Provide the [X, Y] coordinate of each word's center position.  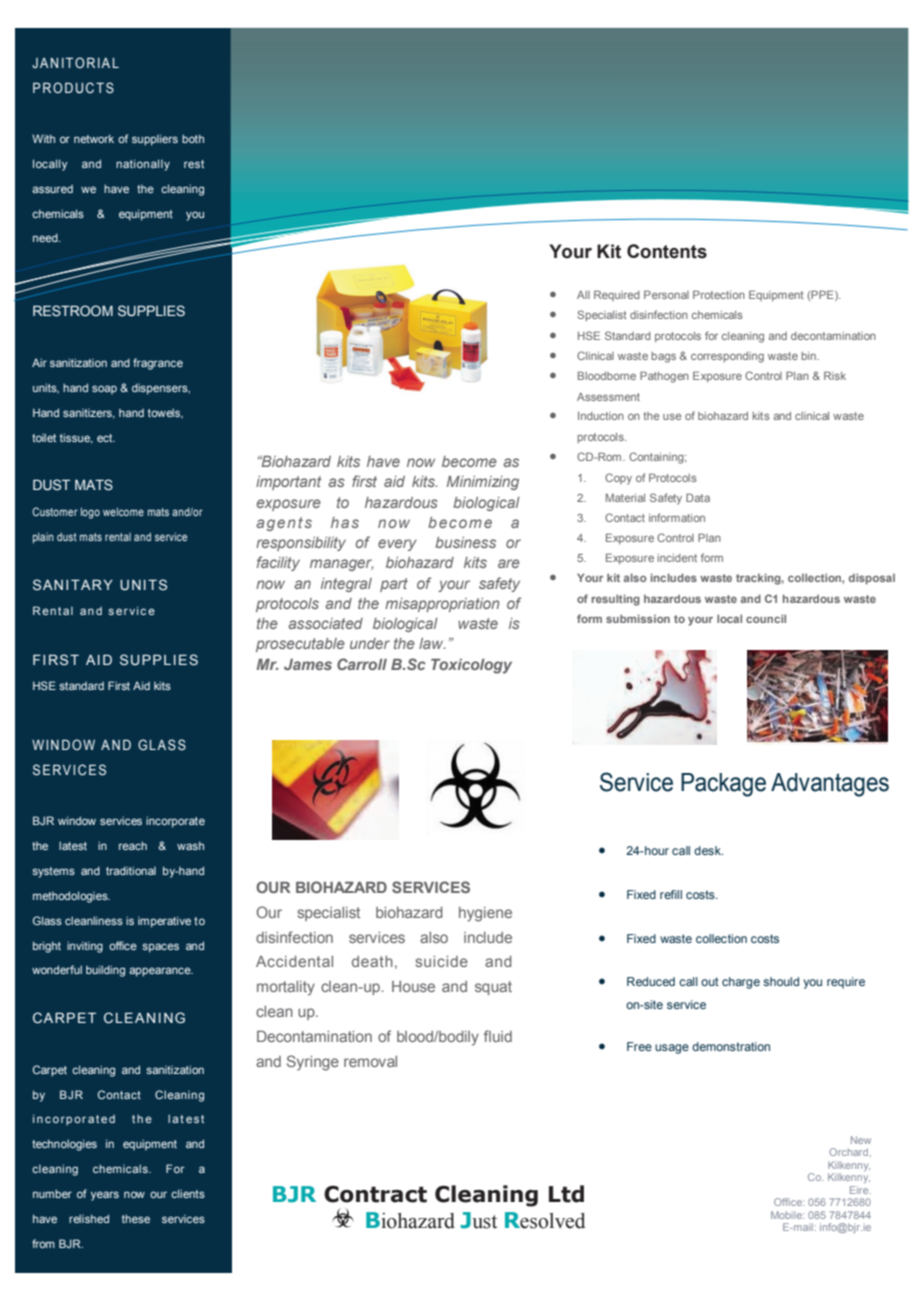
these [136, 1218]
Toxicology [471, 666]
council [766, 618]
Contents [667, 251]
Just [479, 1220]
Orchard [848, 1152]
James [308, 664]
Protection [719, 294]
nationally [143, 165]
